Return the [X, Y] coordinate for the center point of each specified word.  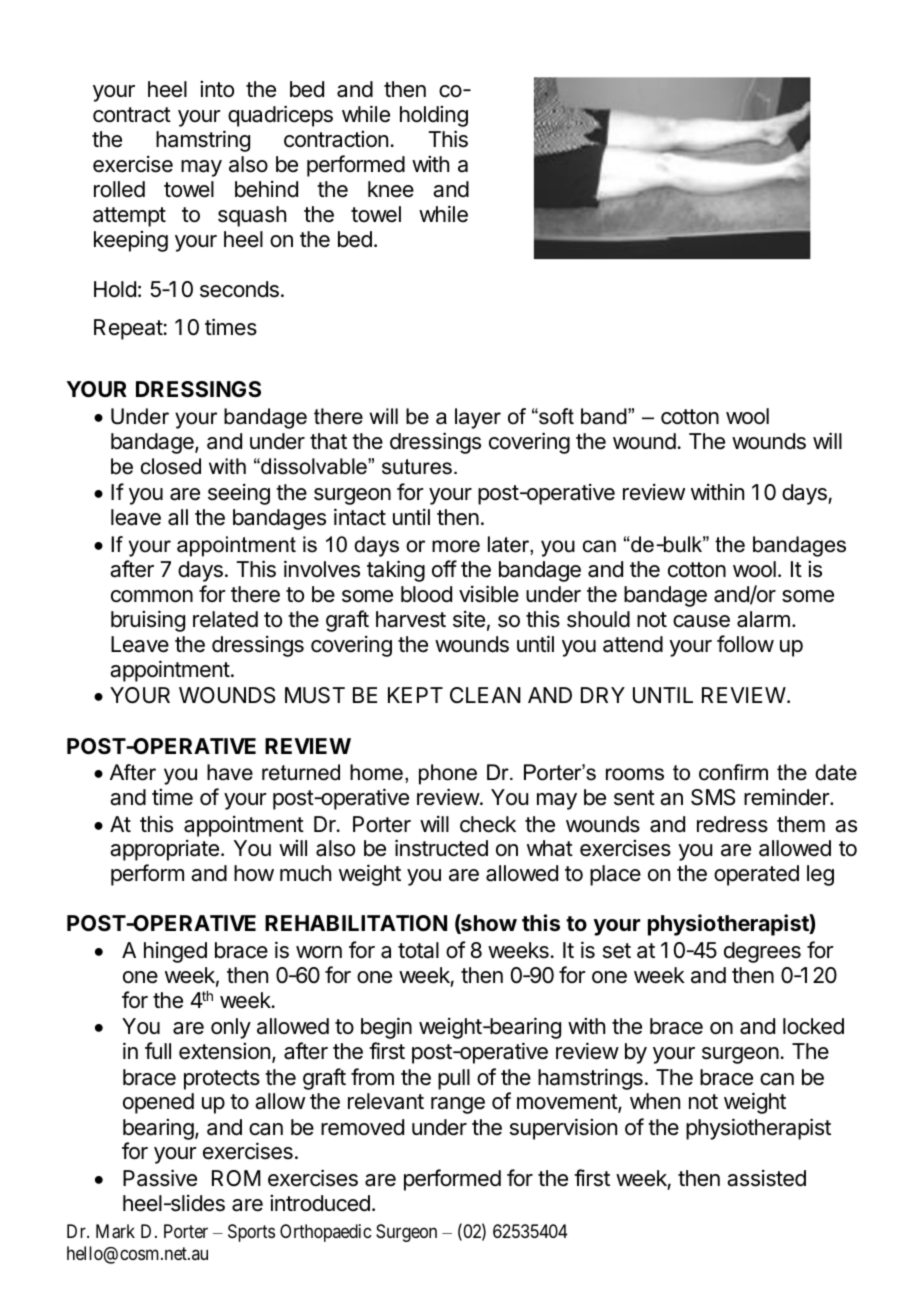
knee [391, 189]
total [418, 950]
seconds [239, 289]
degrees [762, 952]
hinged [175, 952]
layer [478, 418]
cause [701, 621]
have [230, 772]
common [152, 596]
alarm [763, 619]
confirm [733, 772]
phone [448, 774]
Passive [160, 1178]
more [456, 546]
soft [555, 416]
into [217, 89]
